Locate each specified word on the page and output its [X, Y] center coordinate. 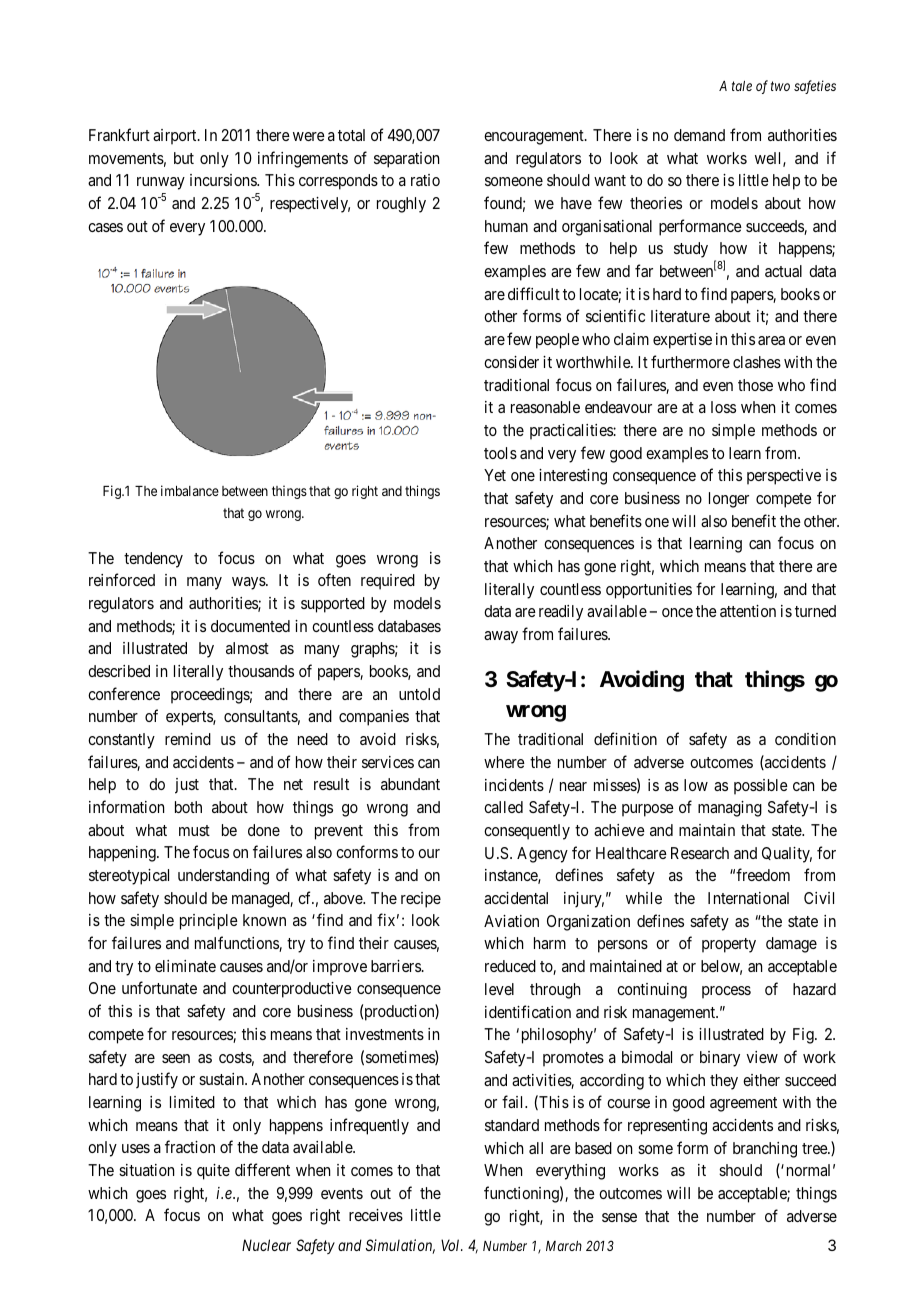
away [501, 637]
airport [176, 137]
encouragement [535, 137]
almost [247, 648]
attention [748, 611]
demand [699, 135]
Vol [452, 1245]
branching [765, 1150]
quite [213, 1172]
